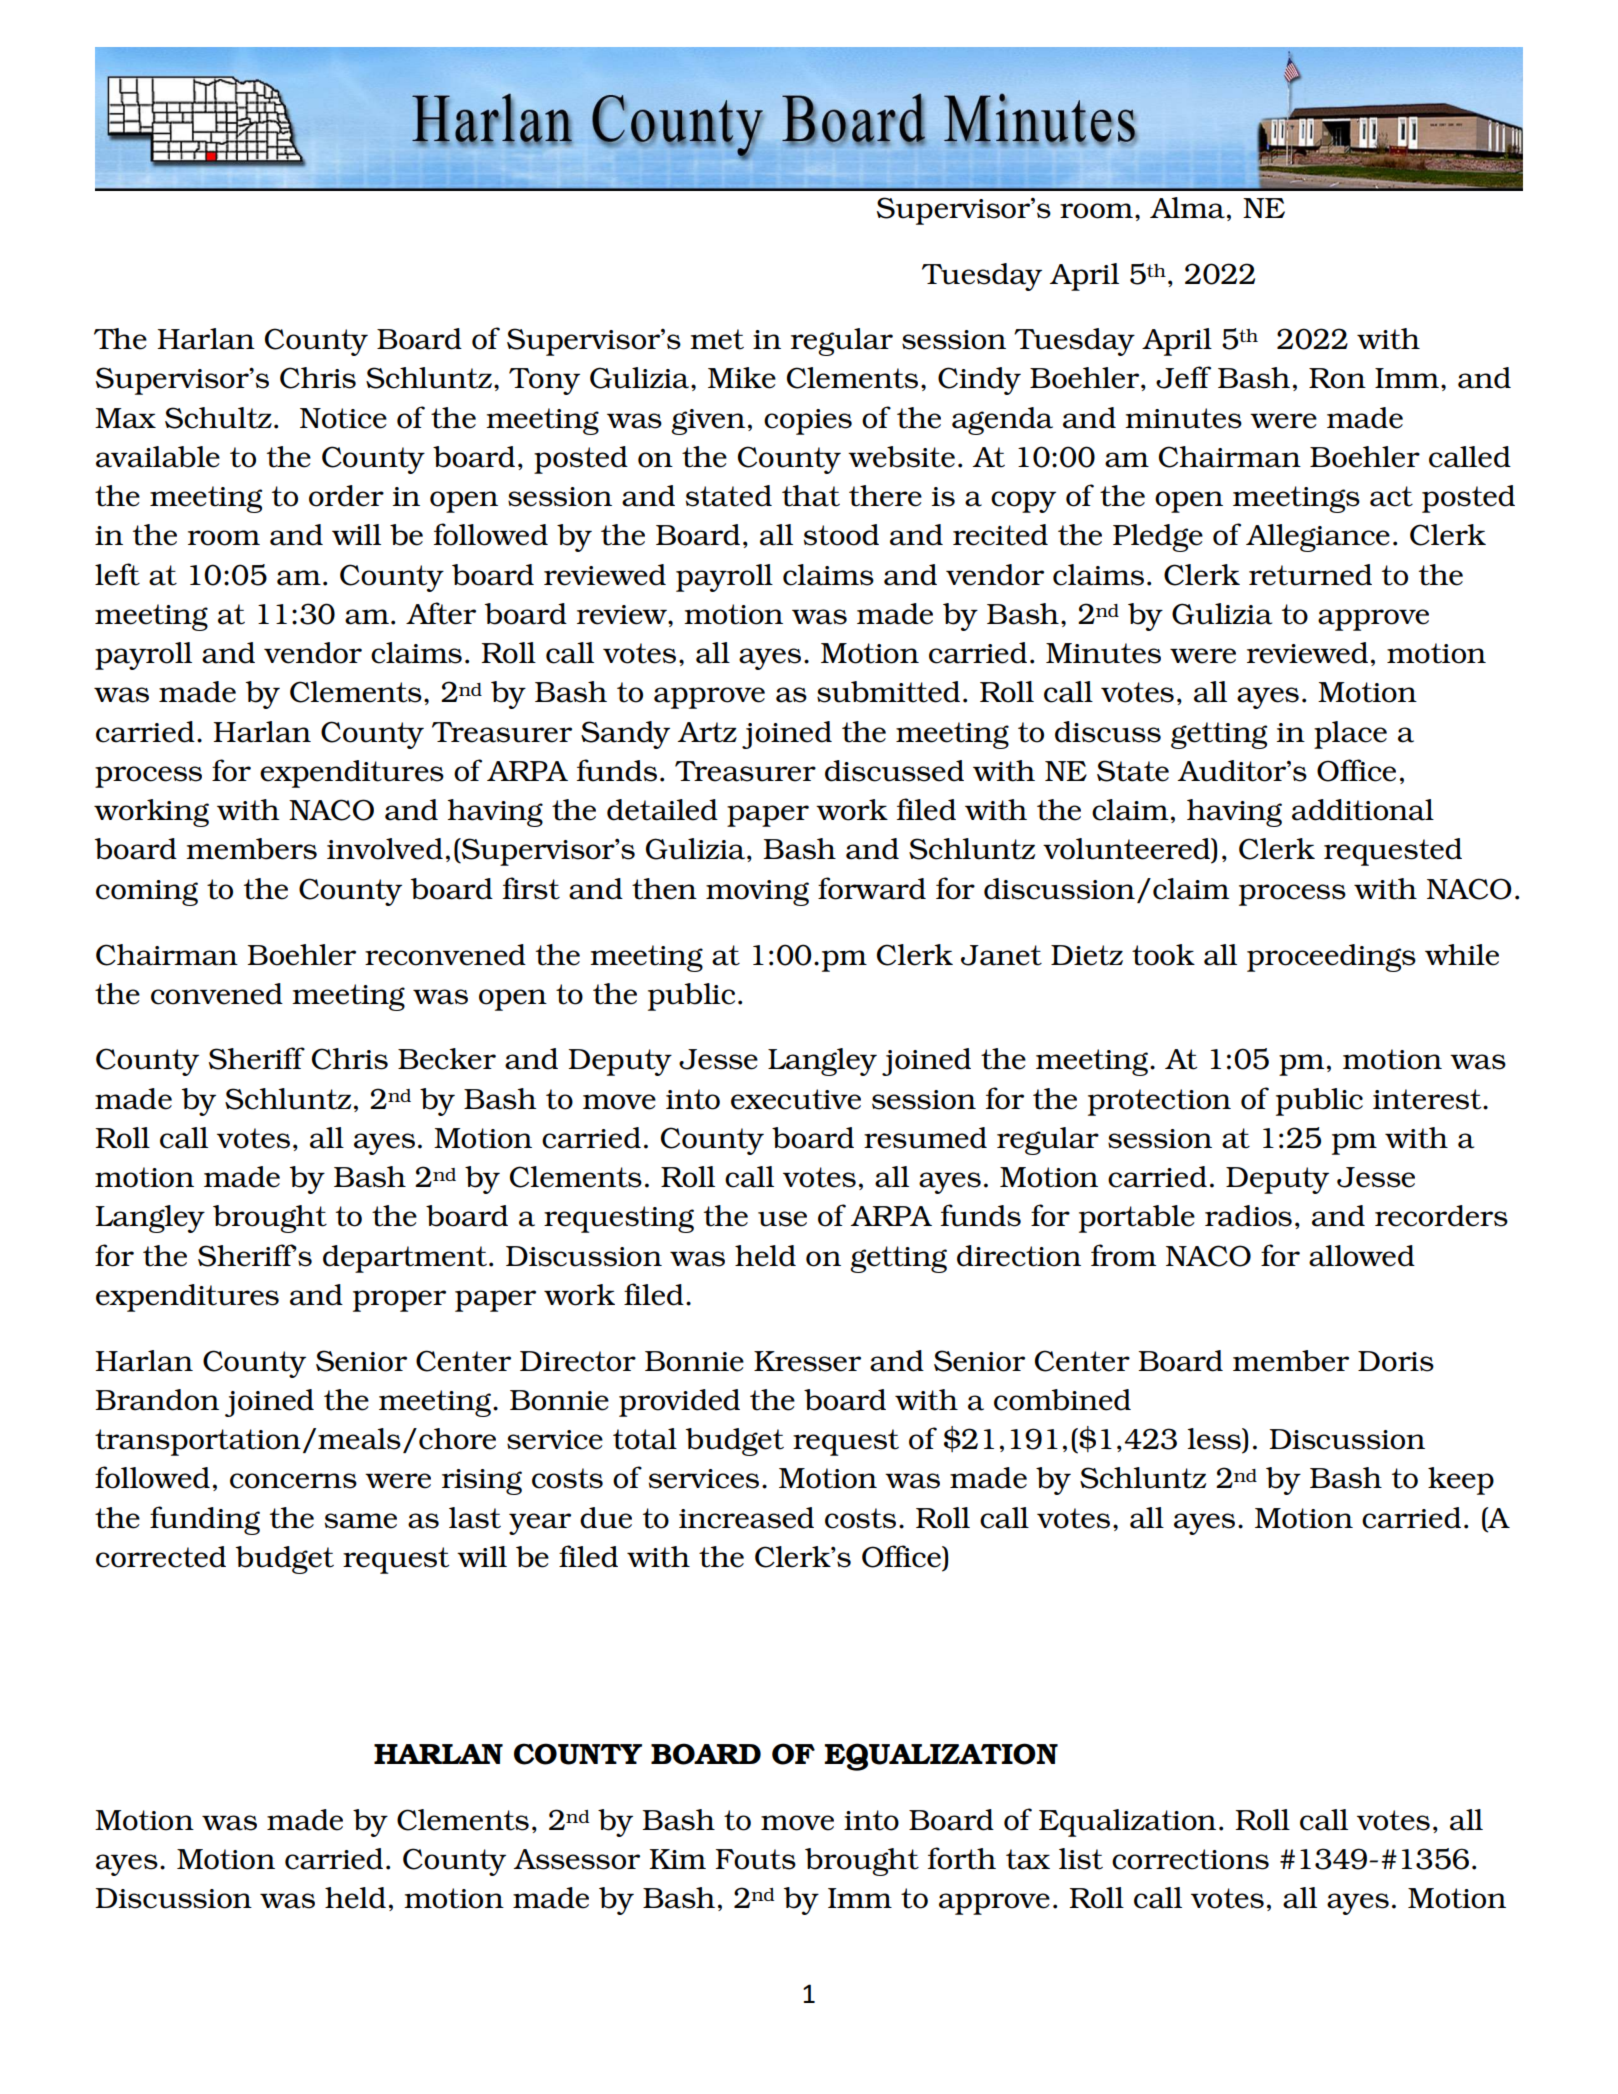  What do you see at coordinates (406, 1259) in the image?
I see `department` at bounding box center [406, 1259].
